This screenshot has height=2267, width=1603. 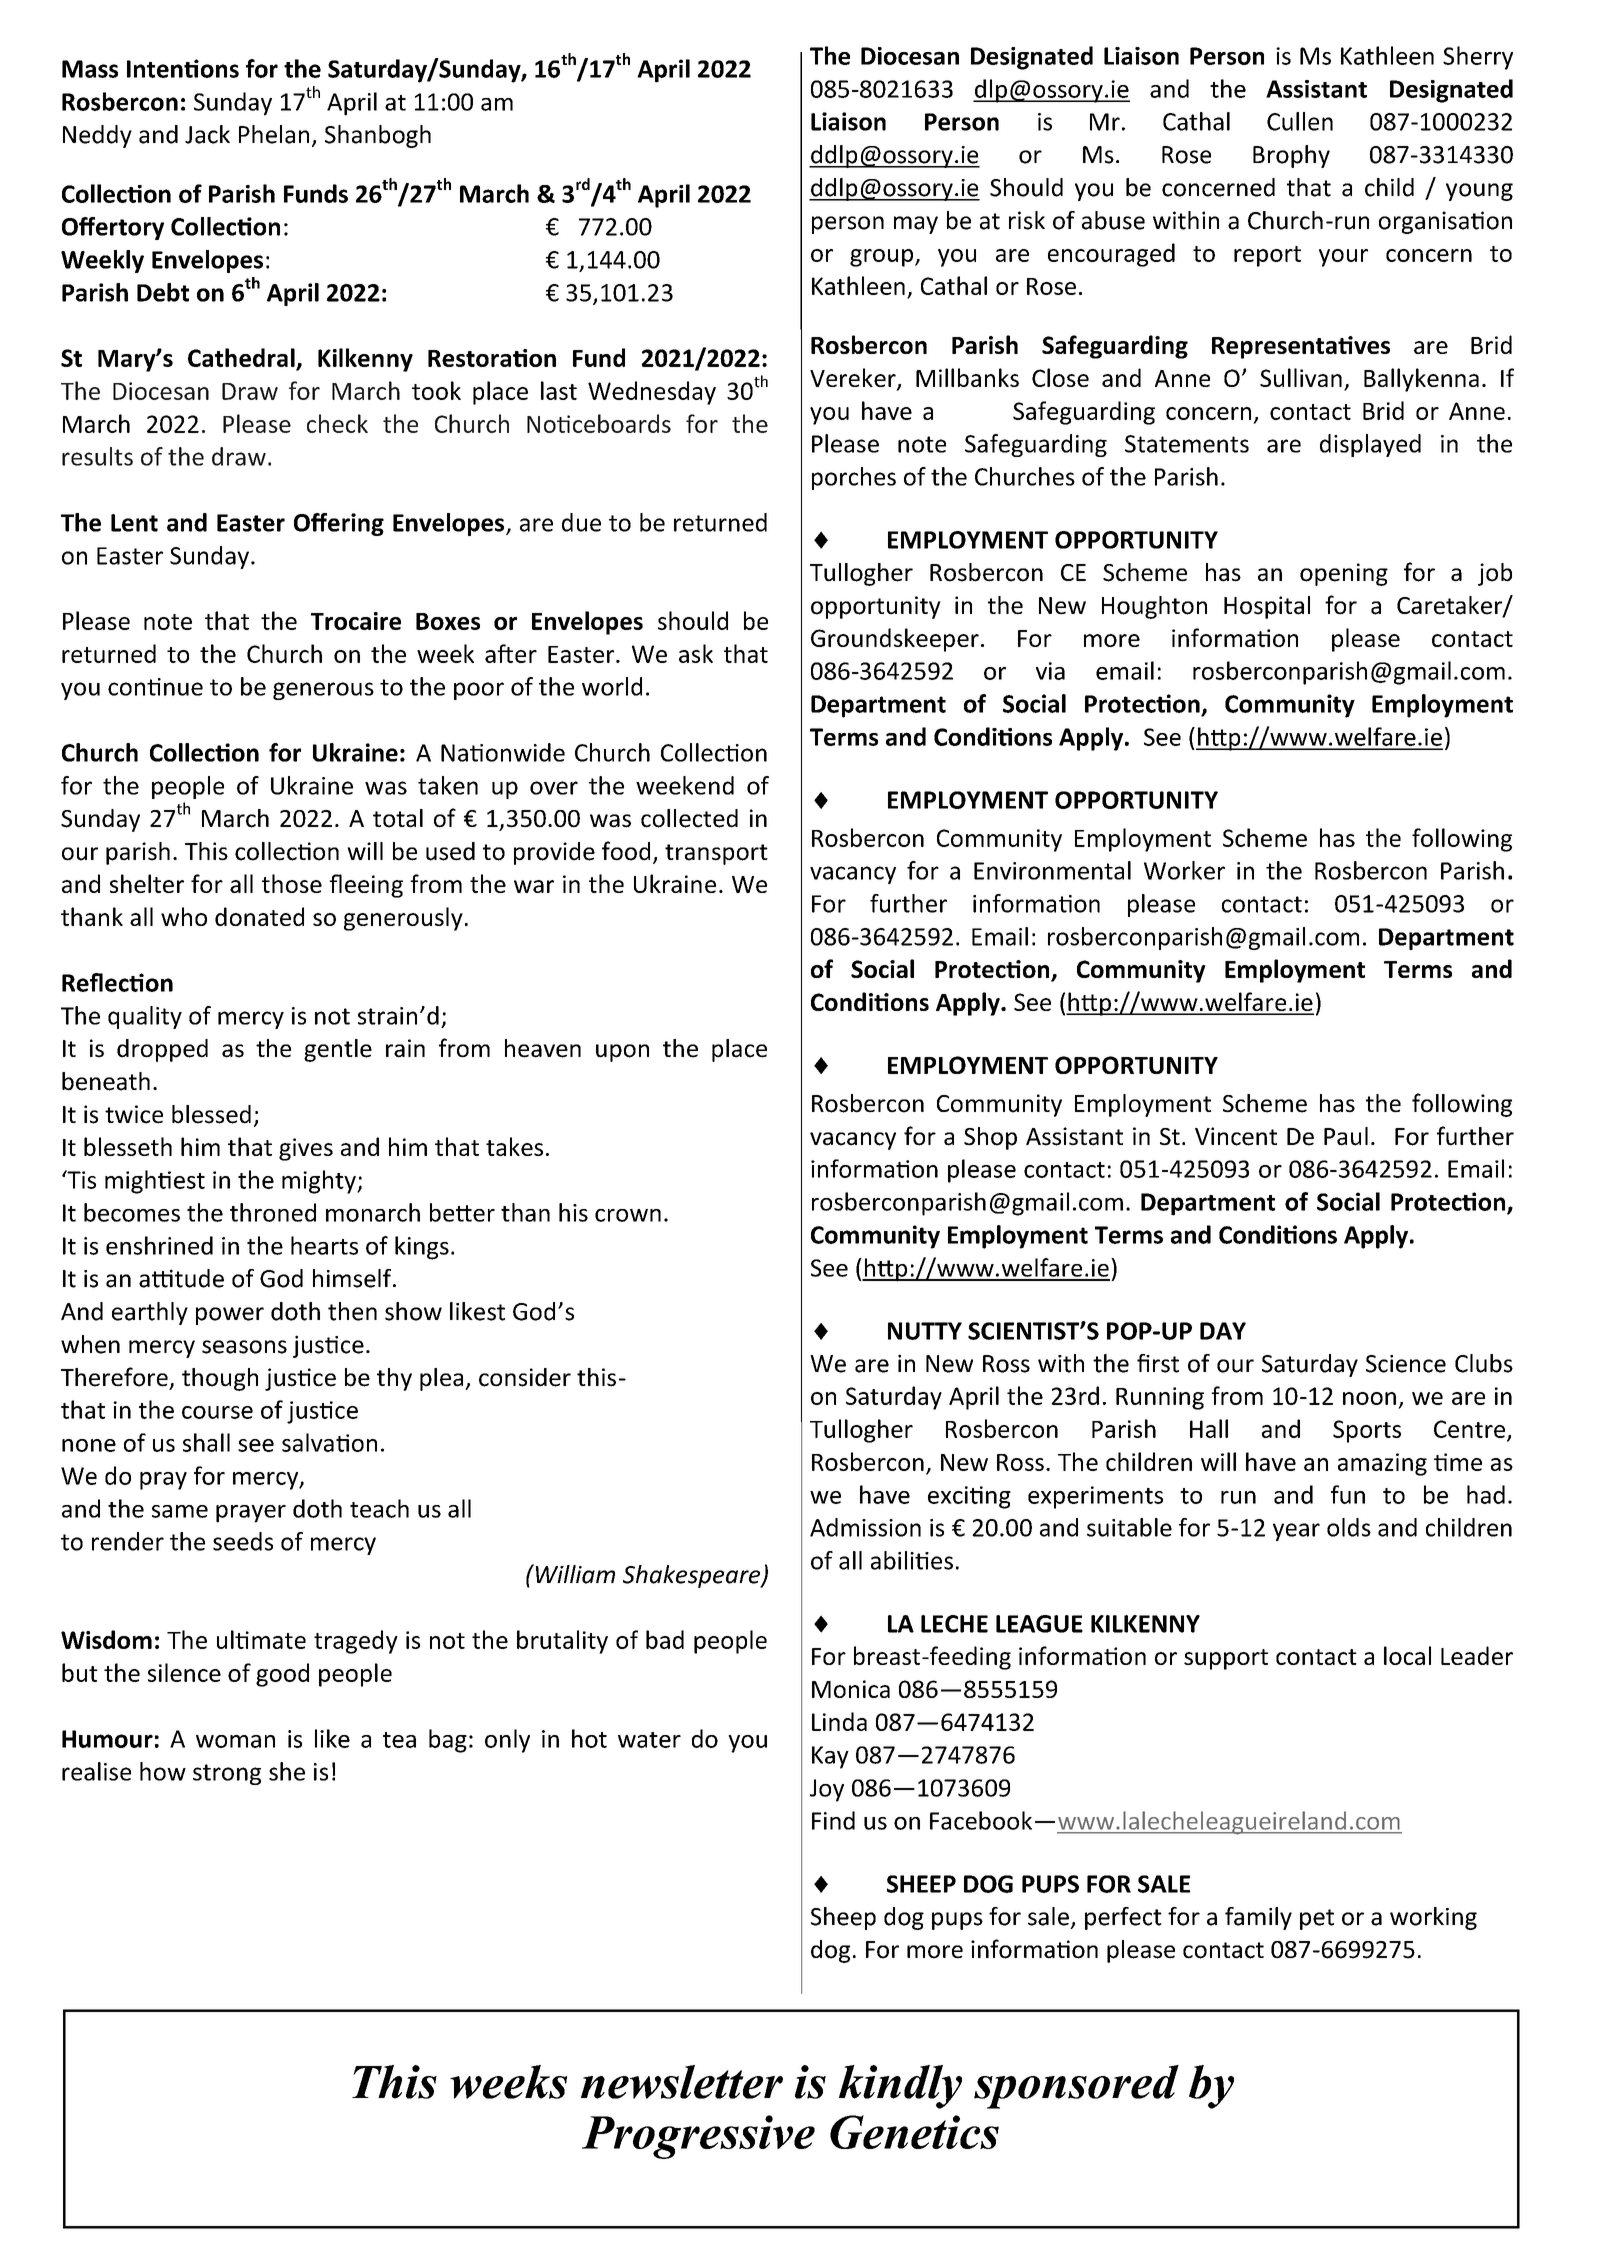 I want to click on newsletter, so click(x=682, y=2082).
